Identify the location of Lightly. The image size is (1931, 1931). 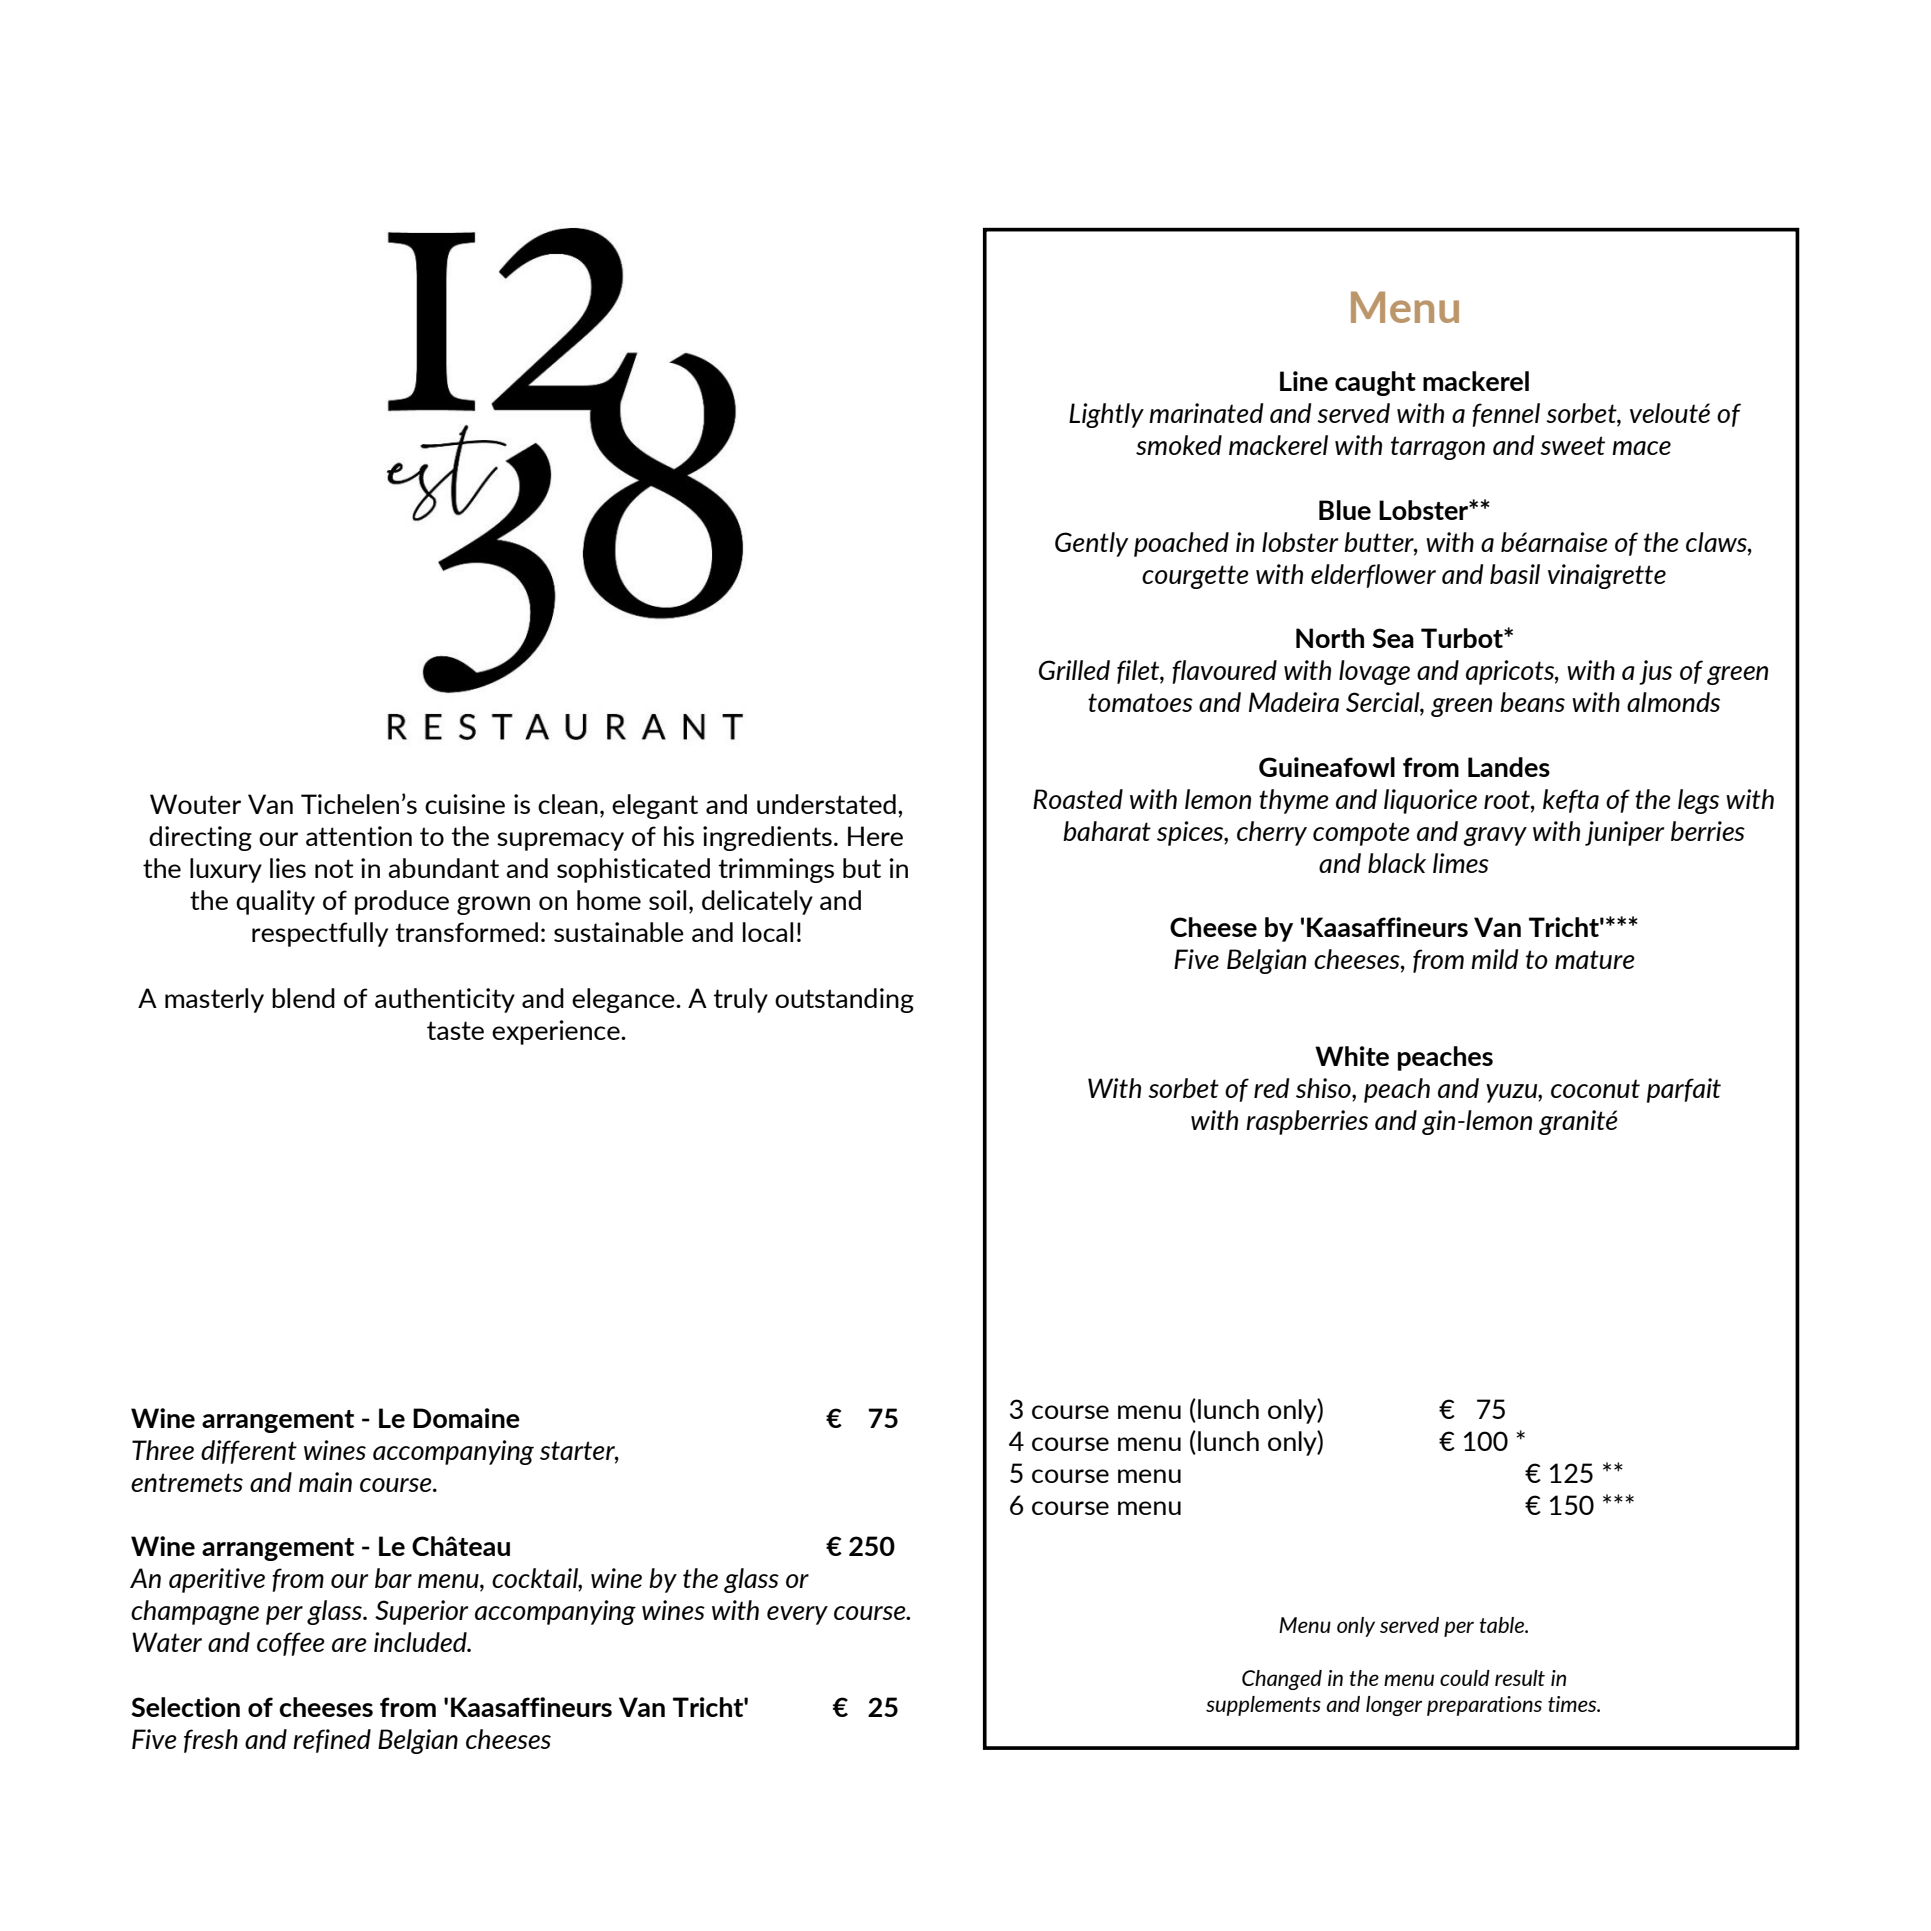
(1106, 415).
